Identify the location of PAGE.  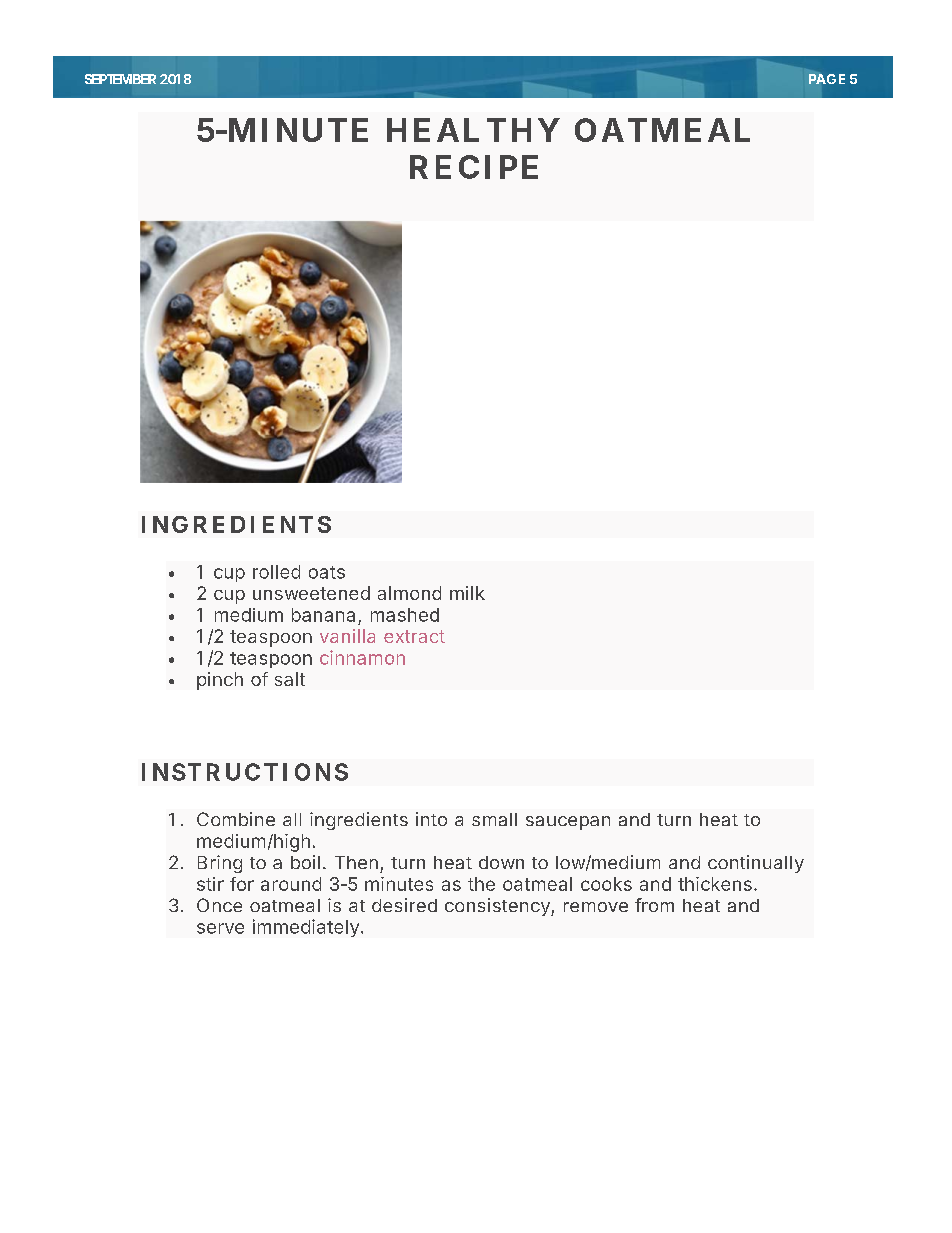
(827, 79).
